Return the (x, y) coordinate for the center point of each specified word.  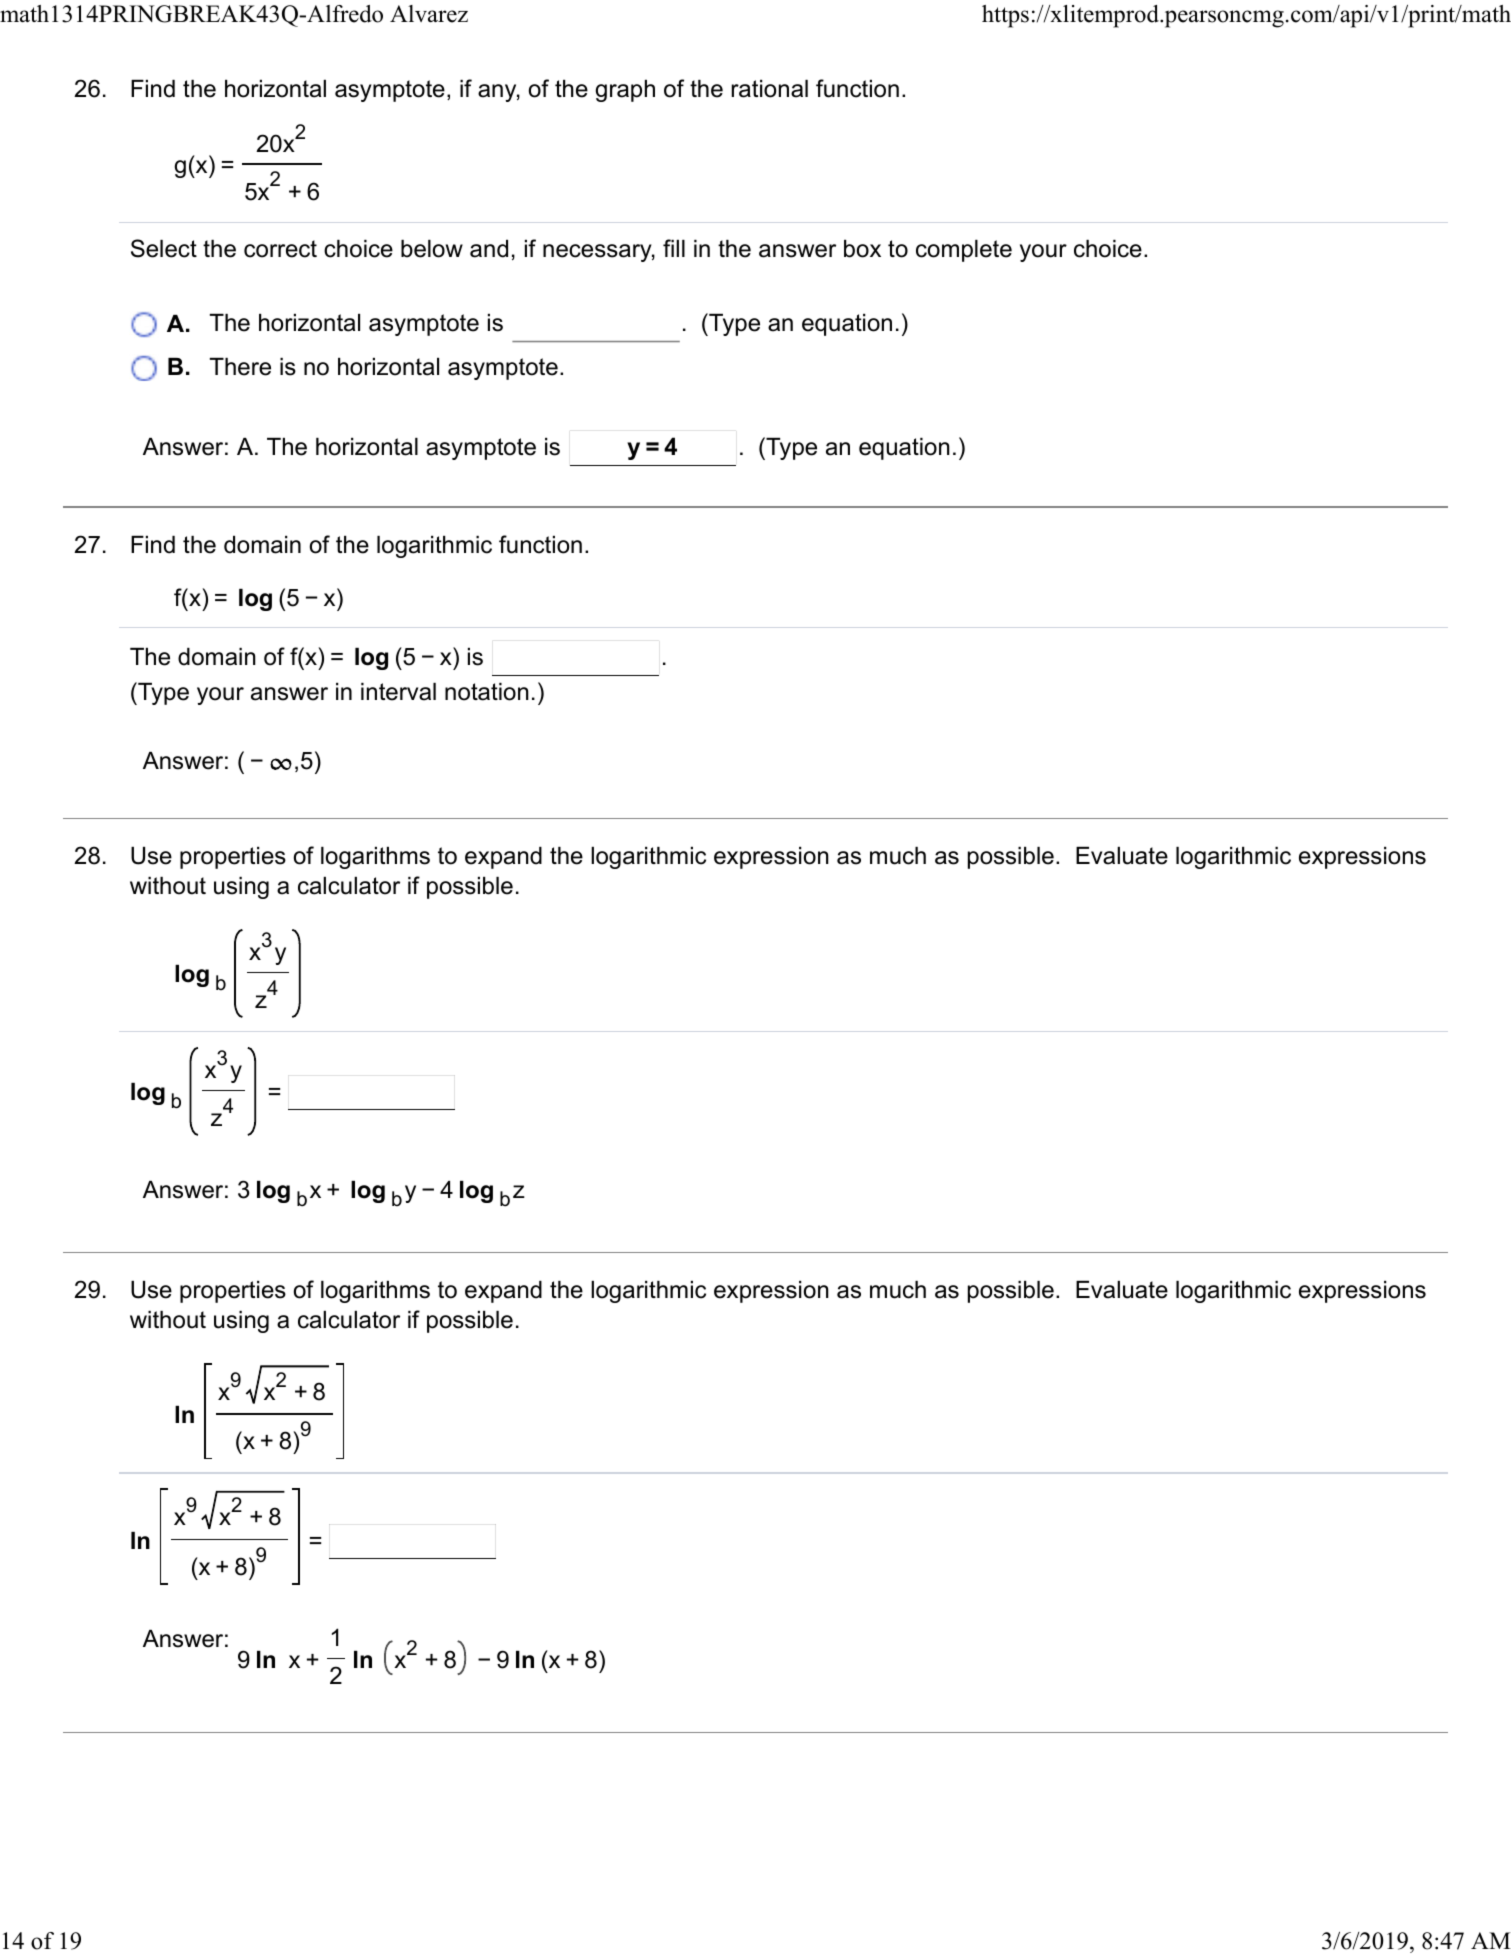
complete (964, 251)
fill (674, 248)
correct (280, 249)
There (240, 367)
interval (398, 692)
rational (770, 89)
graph (625, 91)
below (432, 249)
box (862, 249)
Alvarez (429, 14)
